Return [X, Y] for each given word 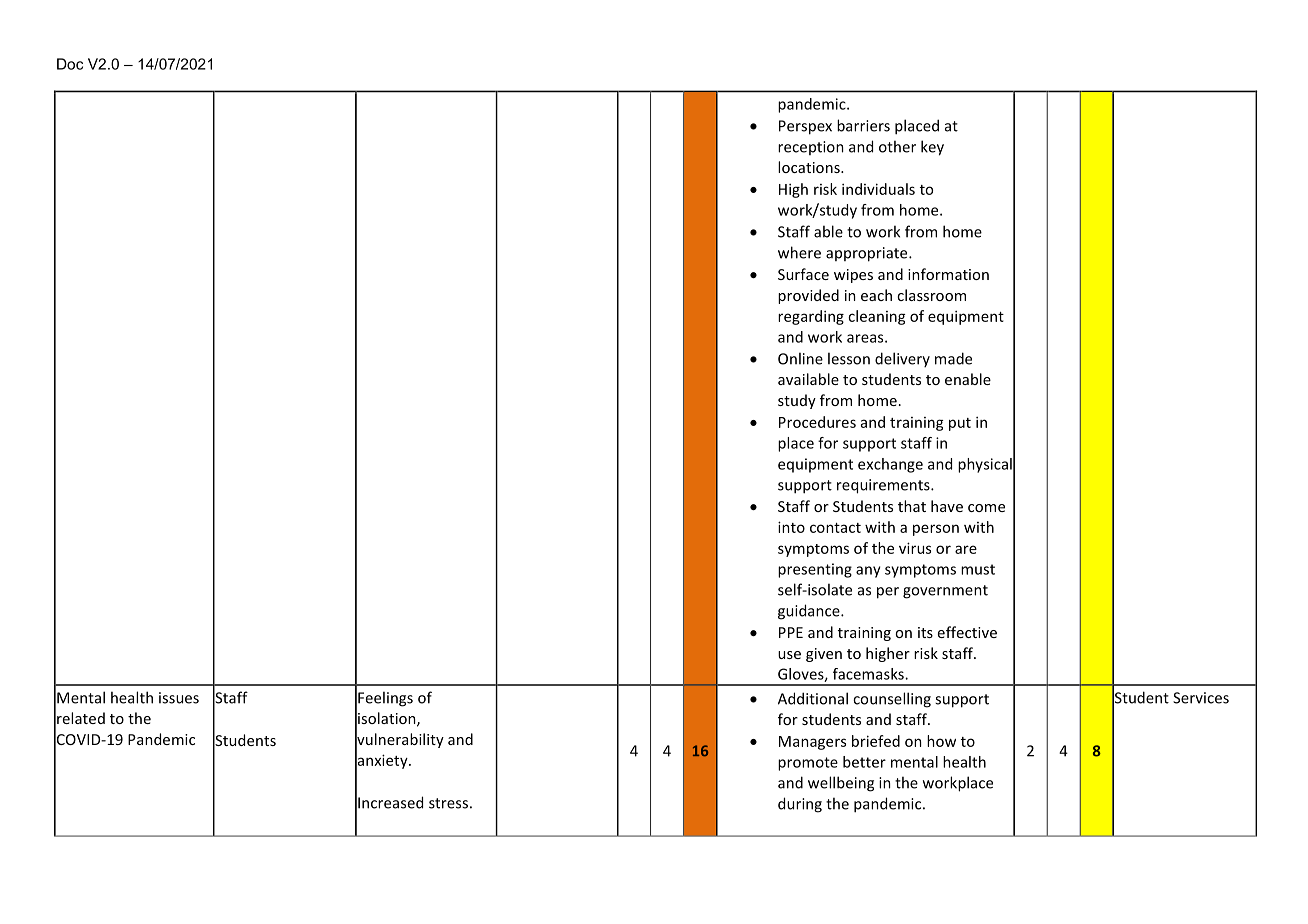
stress [448, 803]
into [791, 527]
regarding [811, 317]
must [978, 569]
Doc [70, 64]
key [932, 148]
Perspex [805, 127]
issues [179, 698]
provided [808, 296]
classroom [931, 295]
